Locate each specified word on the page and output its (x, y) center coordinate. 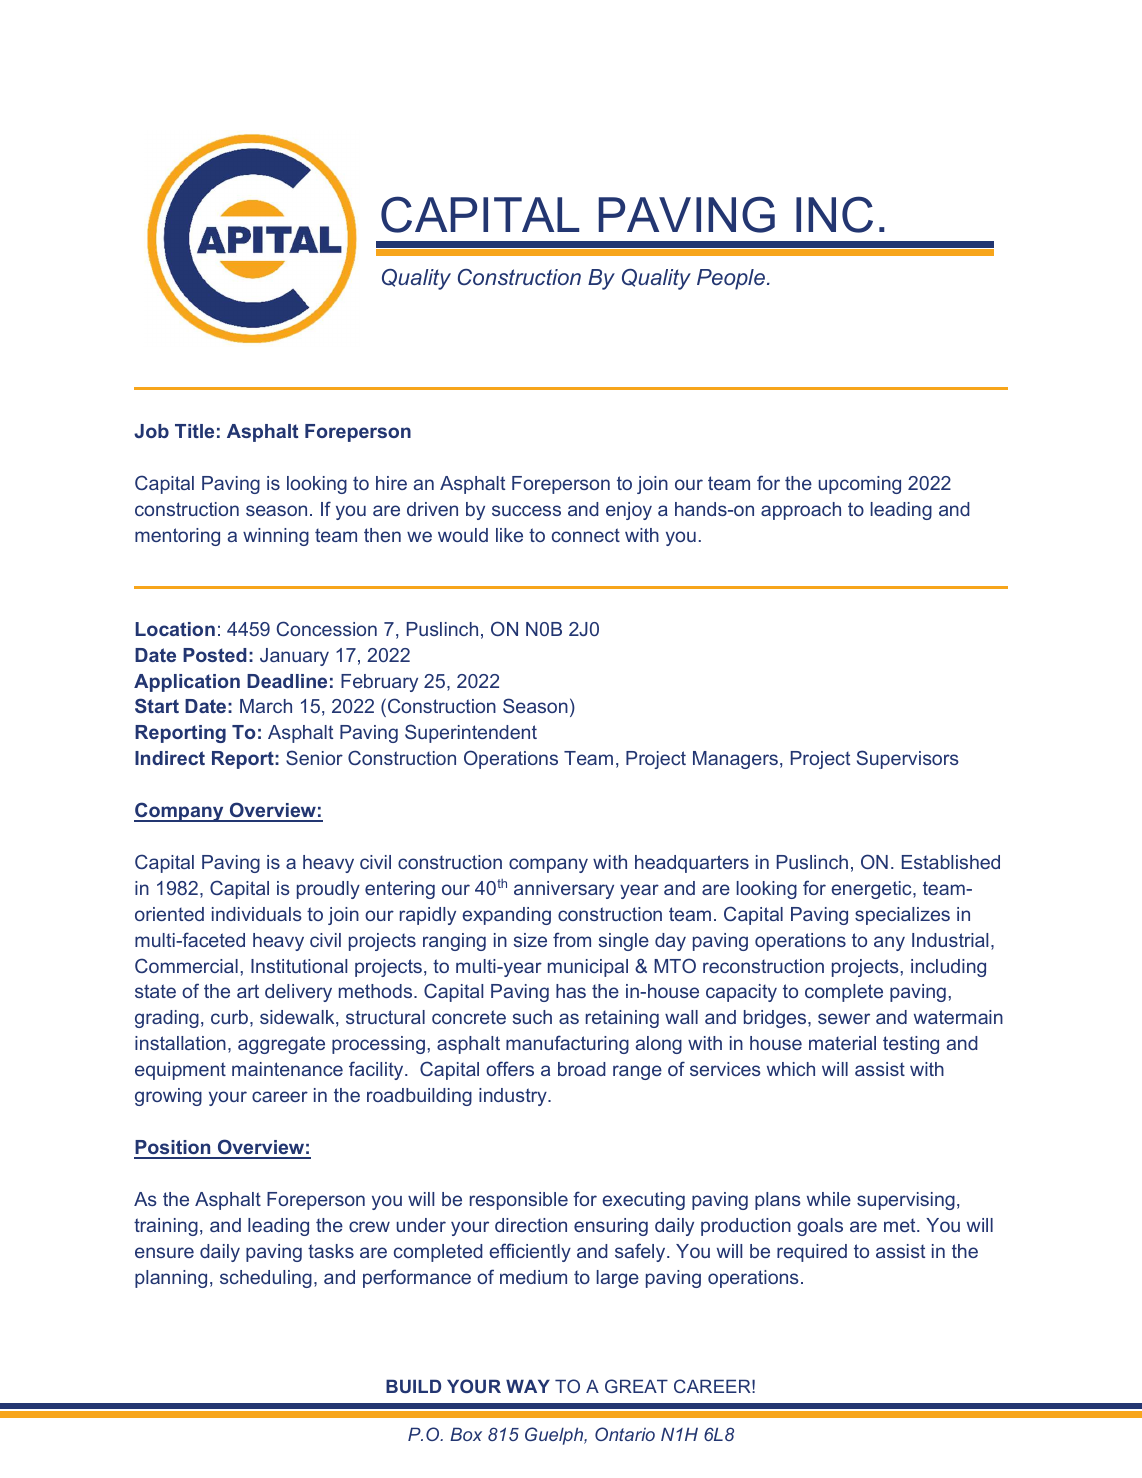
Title (194, 431)
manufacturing (567, 1044)
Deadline (287, 681)
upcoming (860, 485)
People (731, 279)
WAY (528, 1386)
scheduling (266, 1279)
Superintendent (471, 733)
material (842, 1043)
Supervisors (908, 759)
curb (229, 1017)
